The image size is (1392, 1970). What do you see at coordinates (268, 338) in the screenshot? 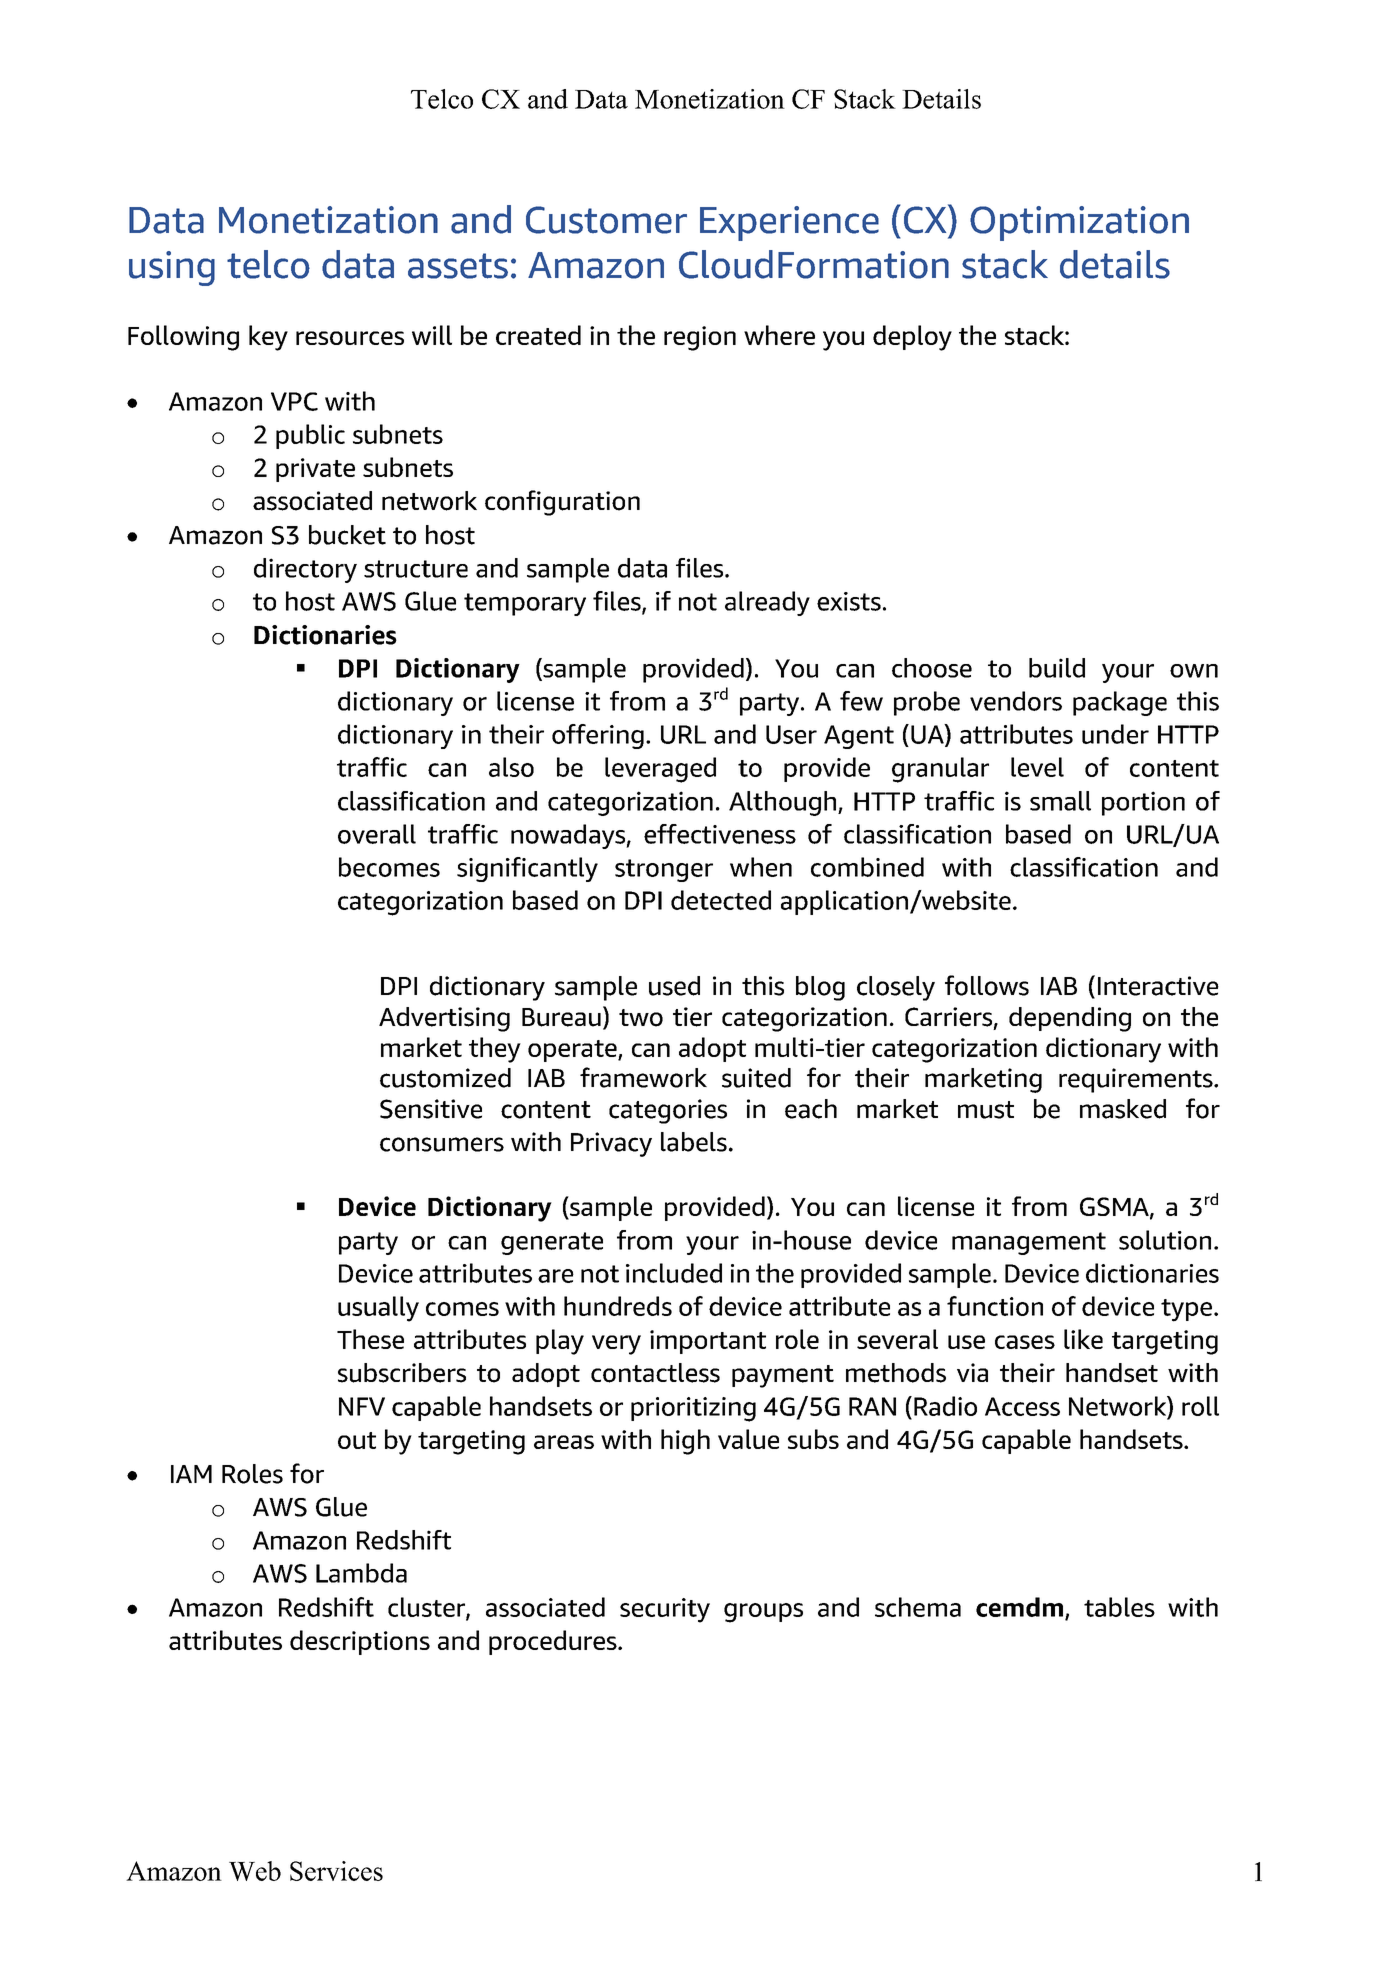
I see `key` at bounding box center [268, 338].
